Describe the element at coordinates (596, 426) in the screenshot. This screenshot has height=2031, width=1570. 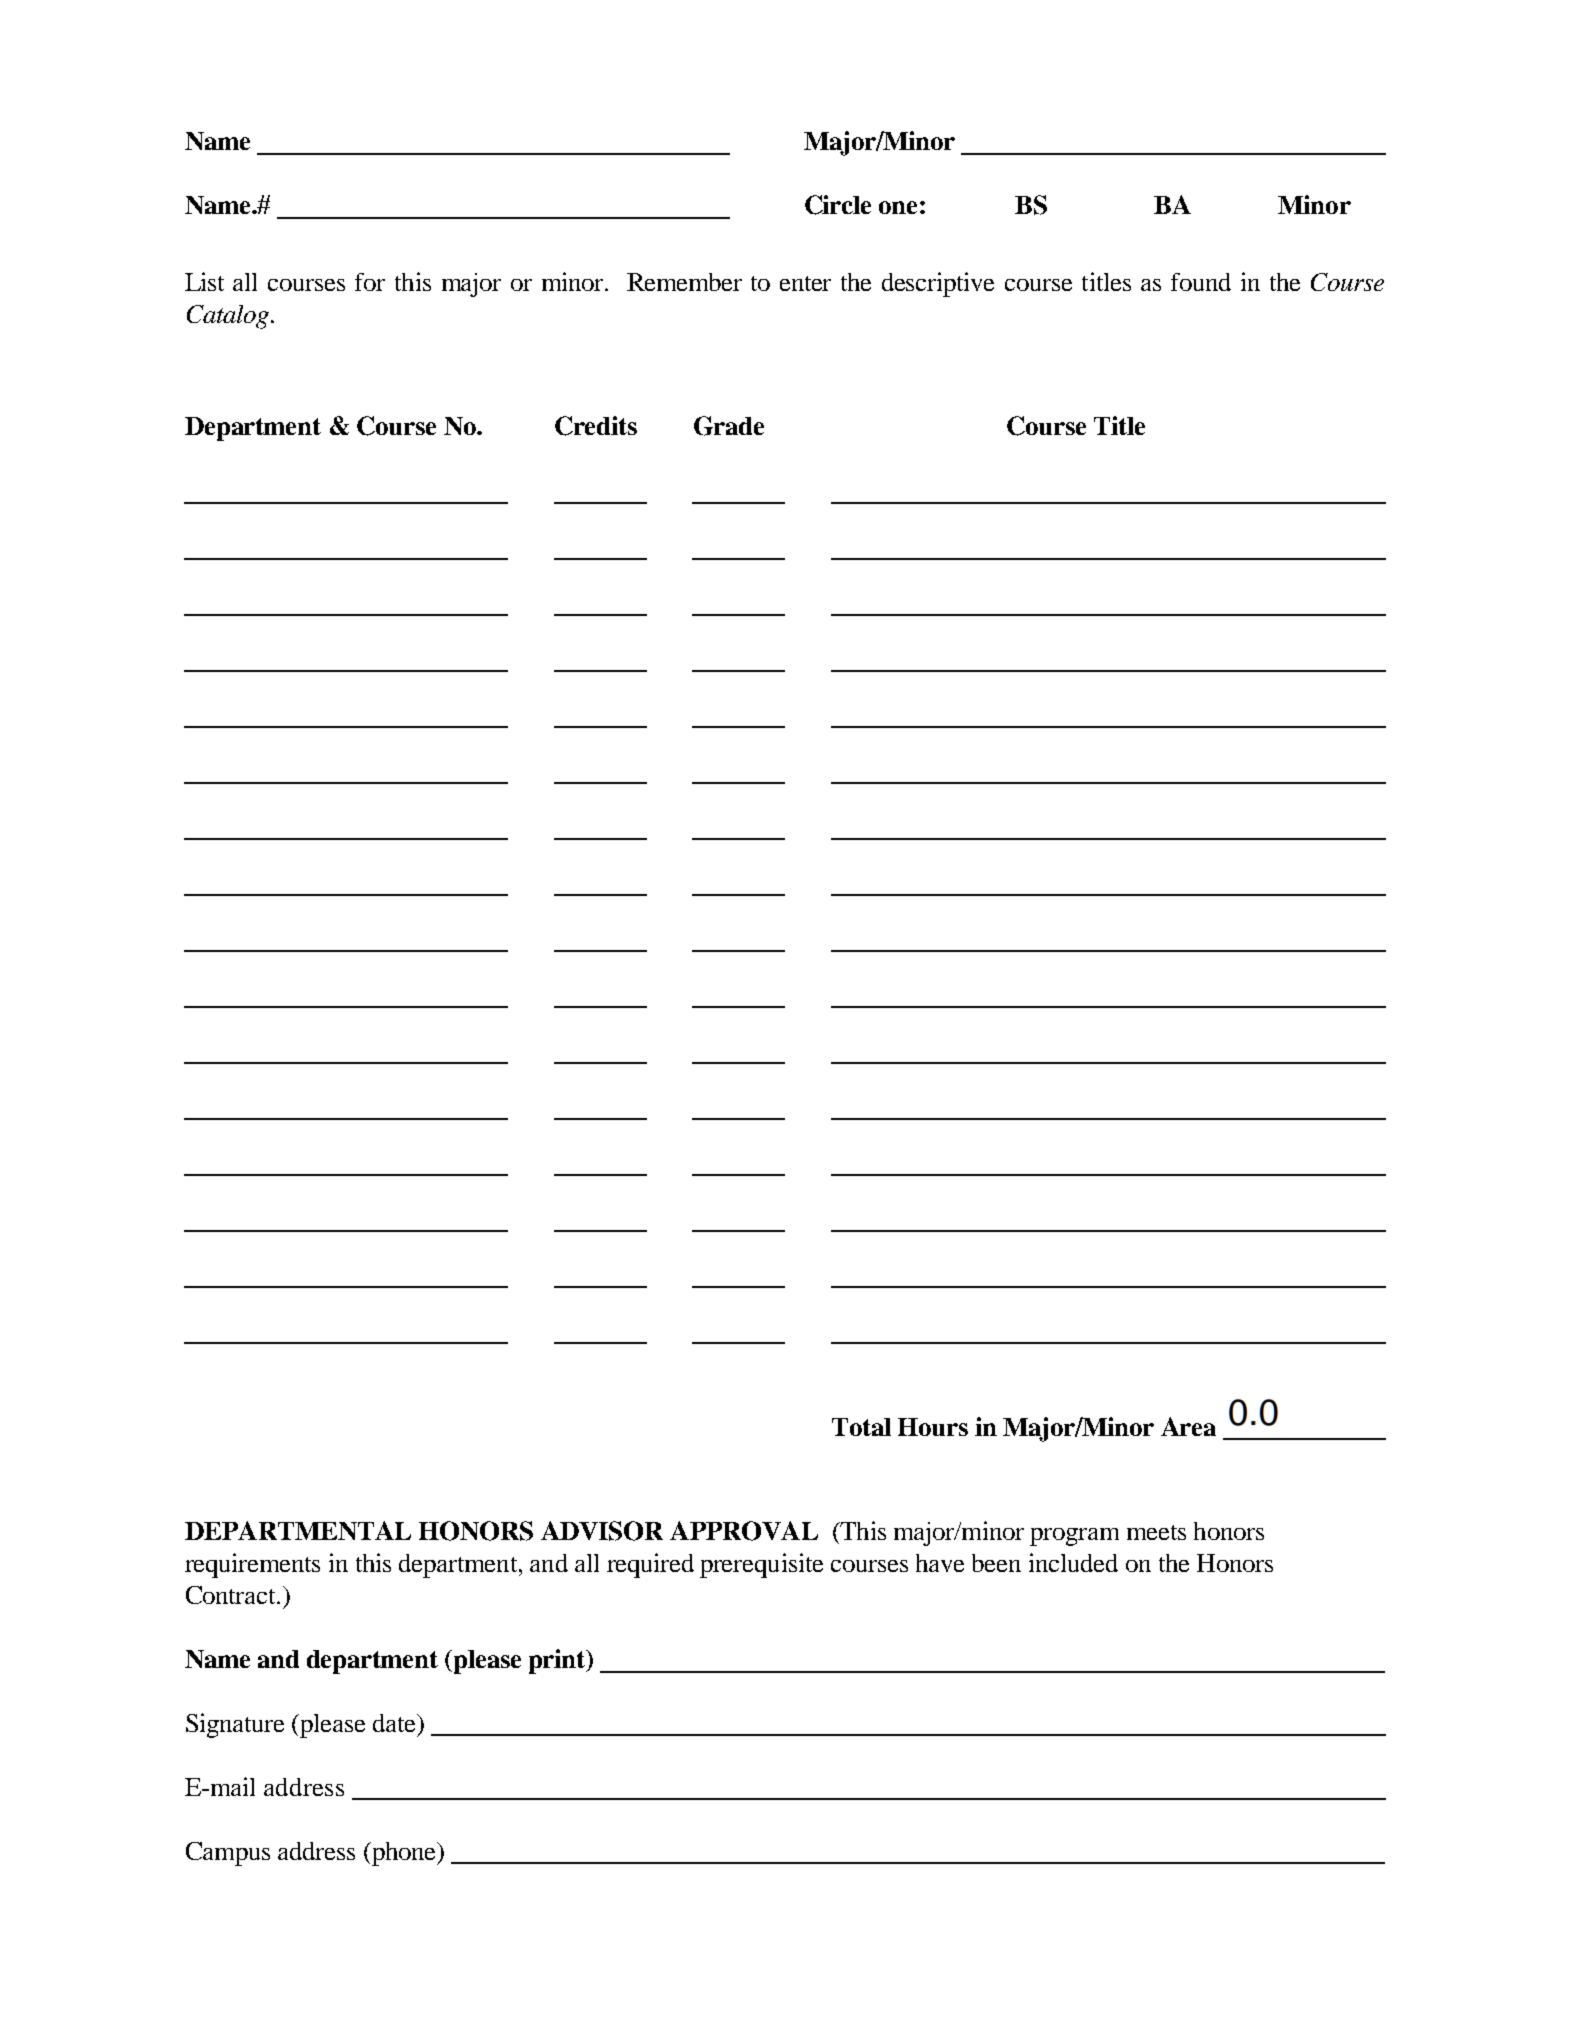
I see `Credits` at that location.
